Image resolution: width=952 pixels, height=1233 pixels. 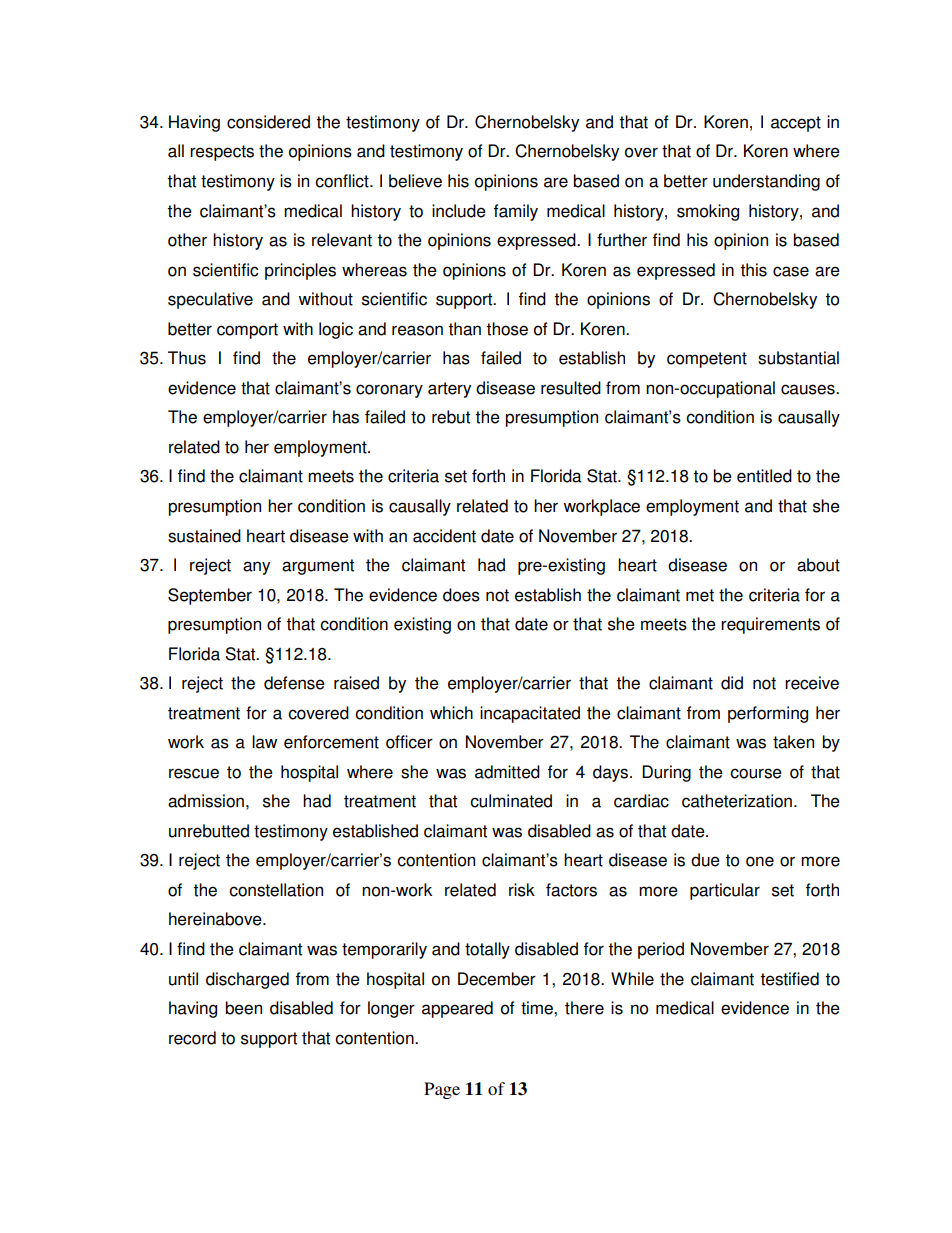 What do you see at coordinates (766, 182) in the document?
I see `understanding` at bounding box center [766, 182].
